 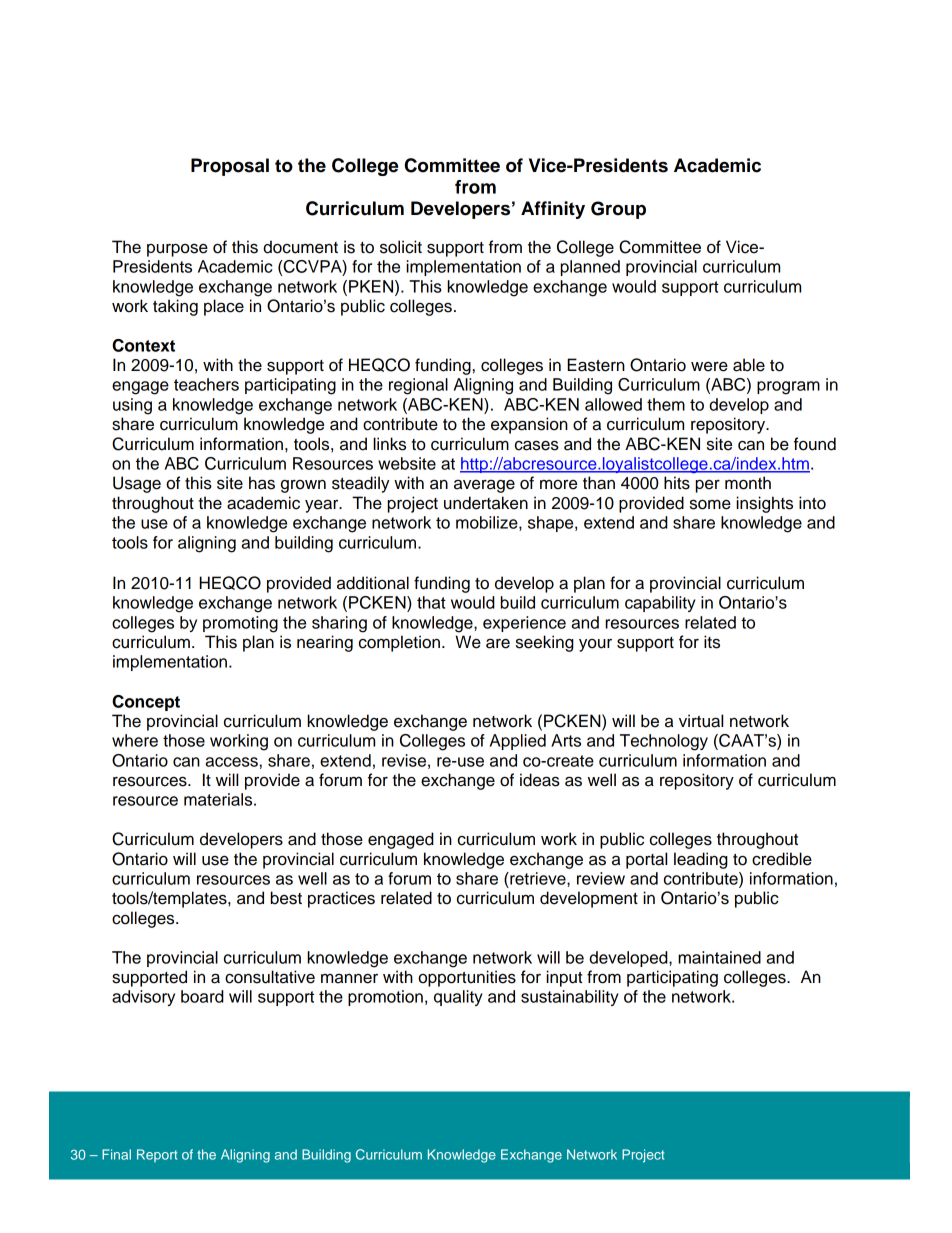 I want to click on Group, so click(x=618, y=210).
